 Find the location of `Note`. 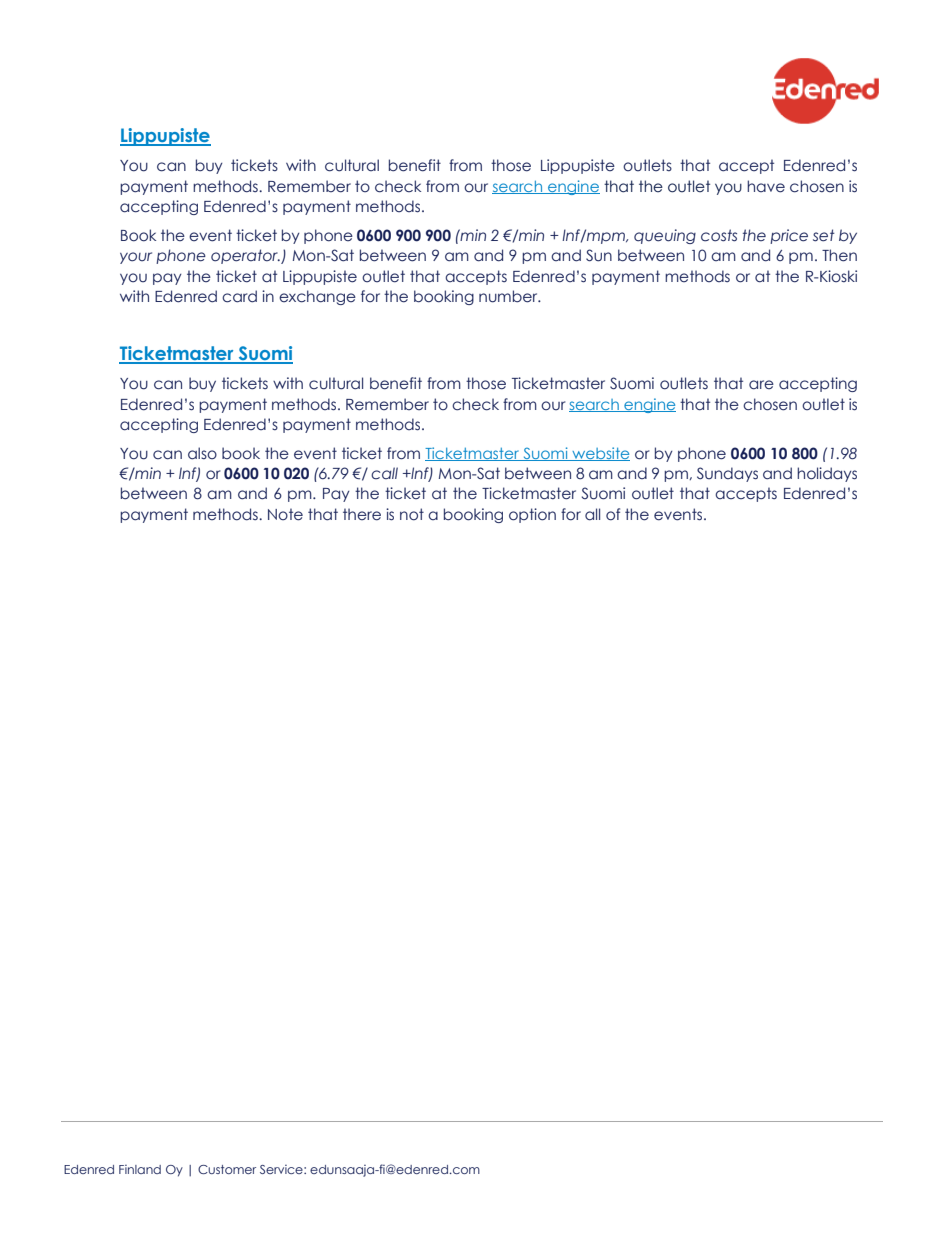

Note is located at coordinates (285, 514).
